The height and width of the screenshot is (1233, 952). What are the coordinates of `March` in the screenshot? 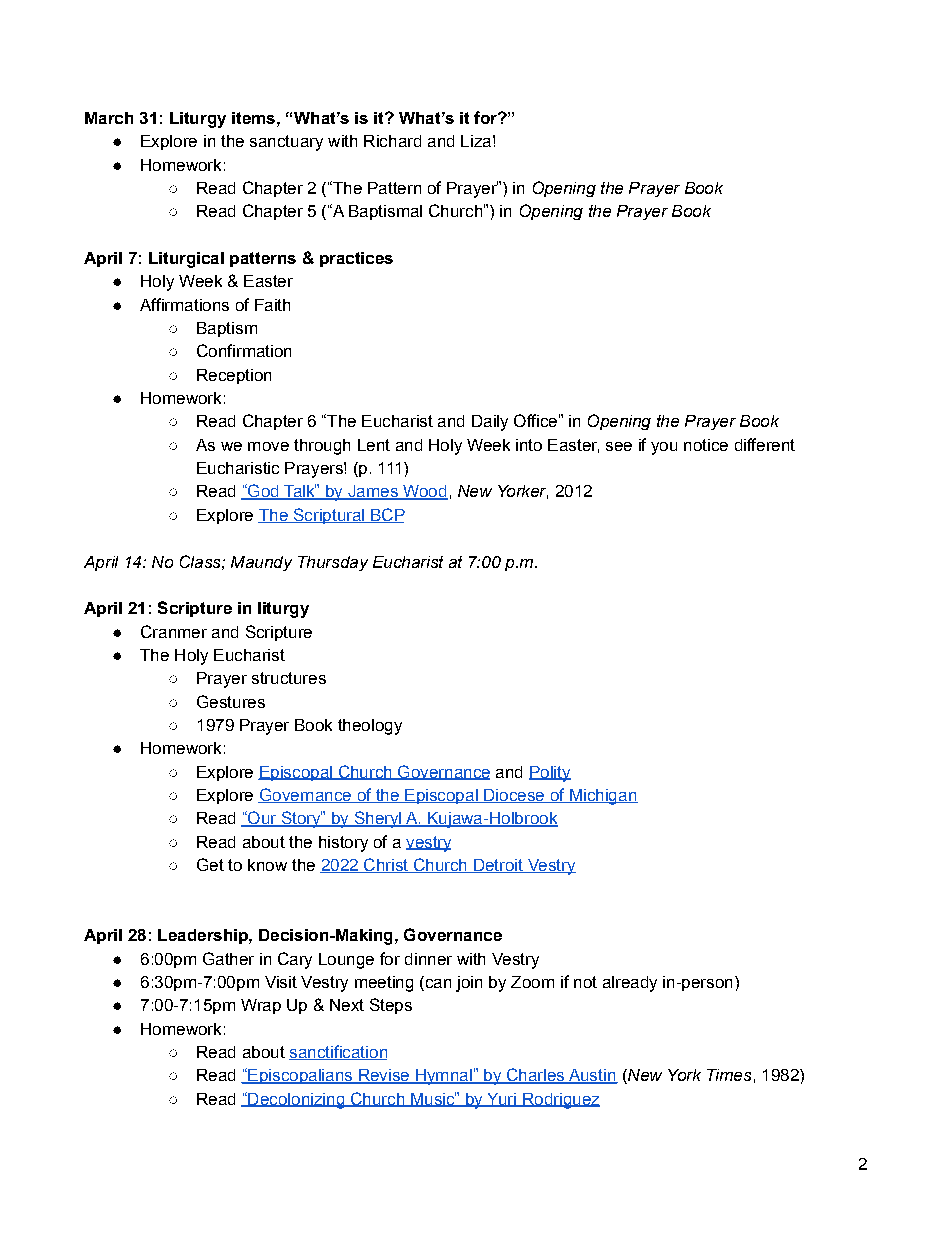 It's located at (109, 118).
